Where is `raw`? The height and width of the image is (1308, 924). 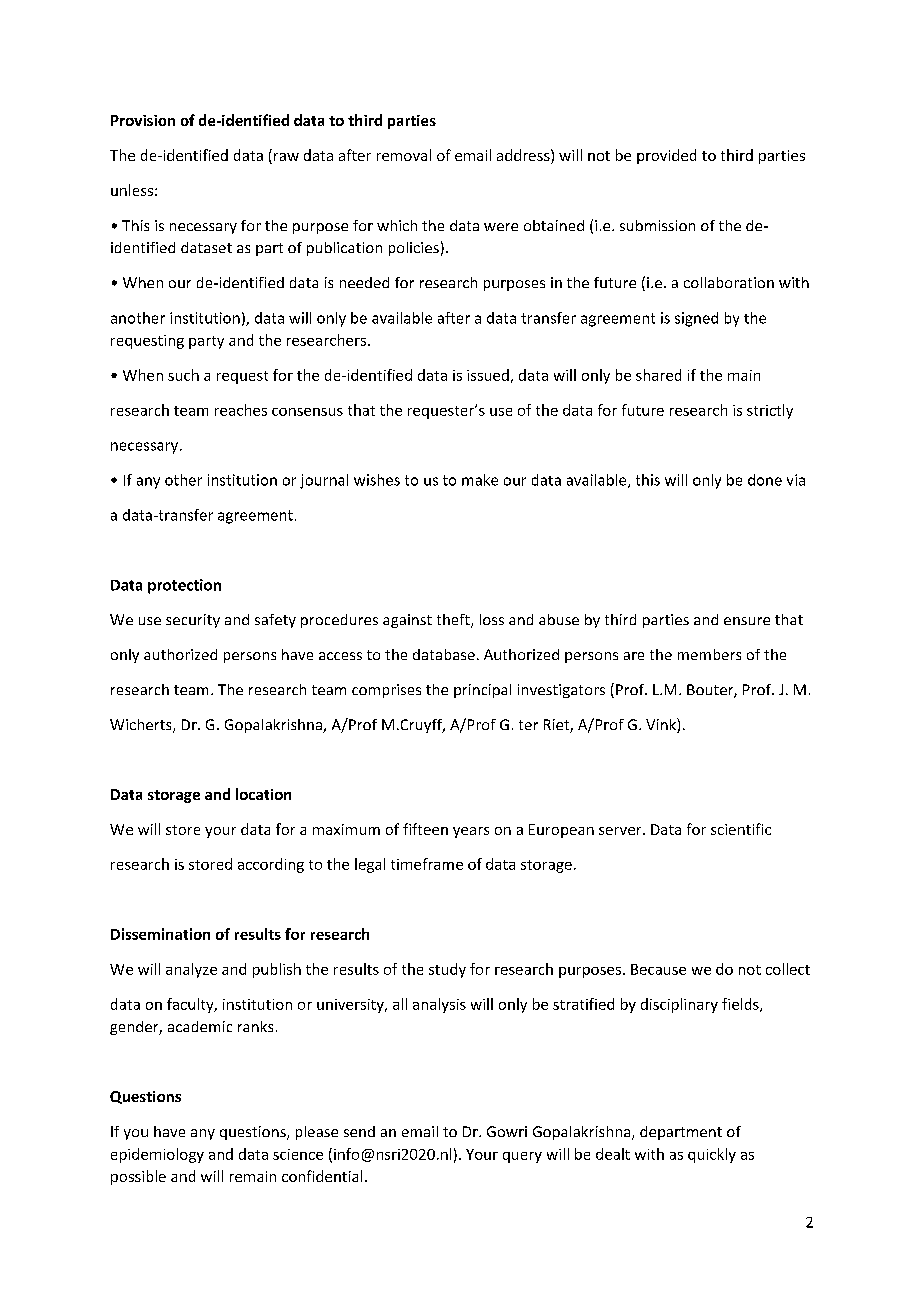 raw is located at coordinates (286, 157).
